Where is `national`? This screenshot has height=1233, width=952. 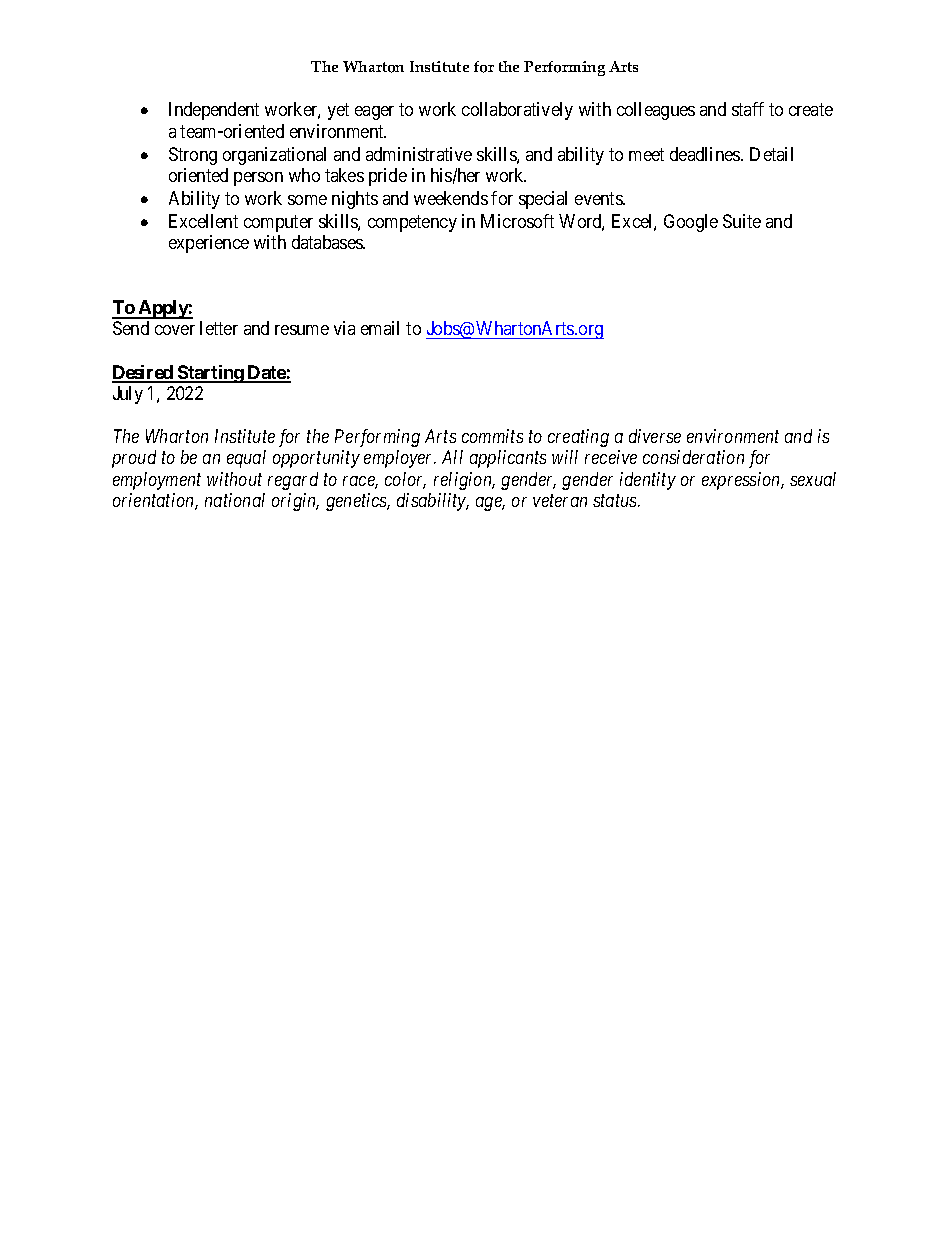
national is located at coordinates (235, 500).
